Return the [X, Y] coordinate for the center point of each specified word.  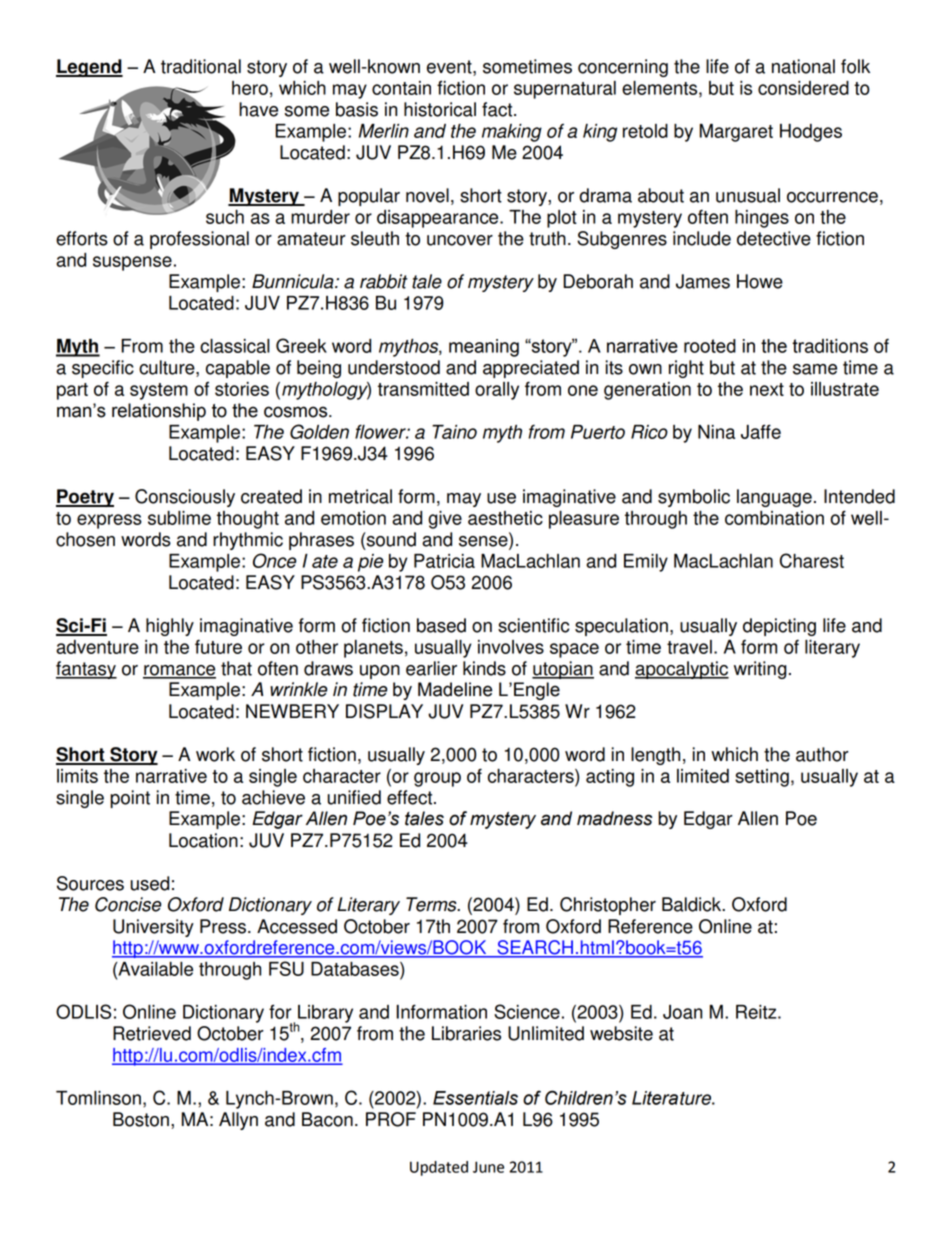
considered [803, 88]
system [159, 391]
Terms [432, 904]
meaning [484, 348]
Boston [141, 1119]
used [150, 883]
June [488, 1167]
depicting [779, 627]
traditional [201, 66]
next [767, 389]
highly [170, 627]
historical [440, 109]
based [441, 625]
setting [762, 778]
